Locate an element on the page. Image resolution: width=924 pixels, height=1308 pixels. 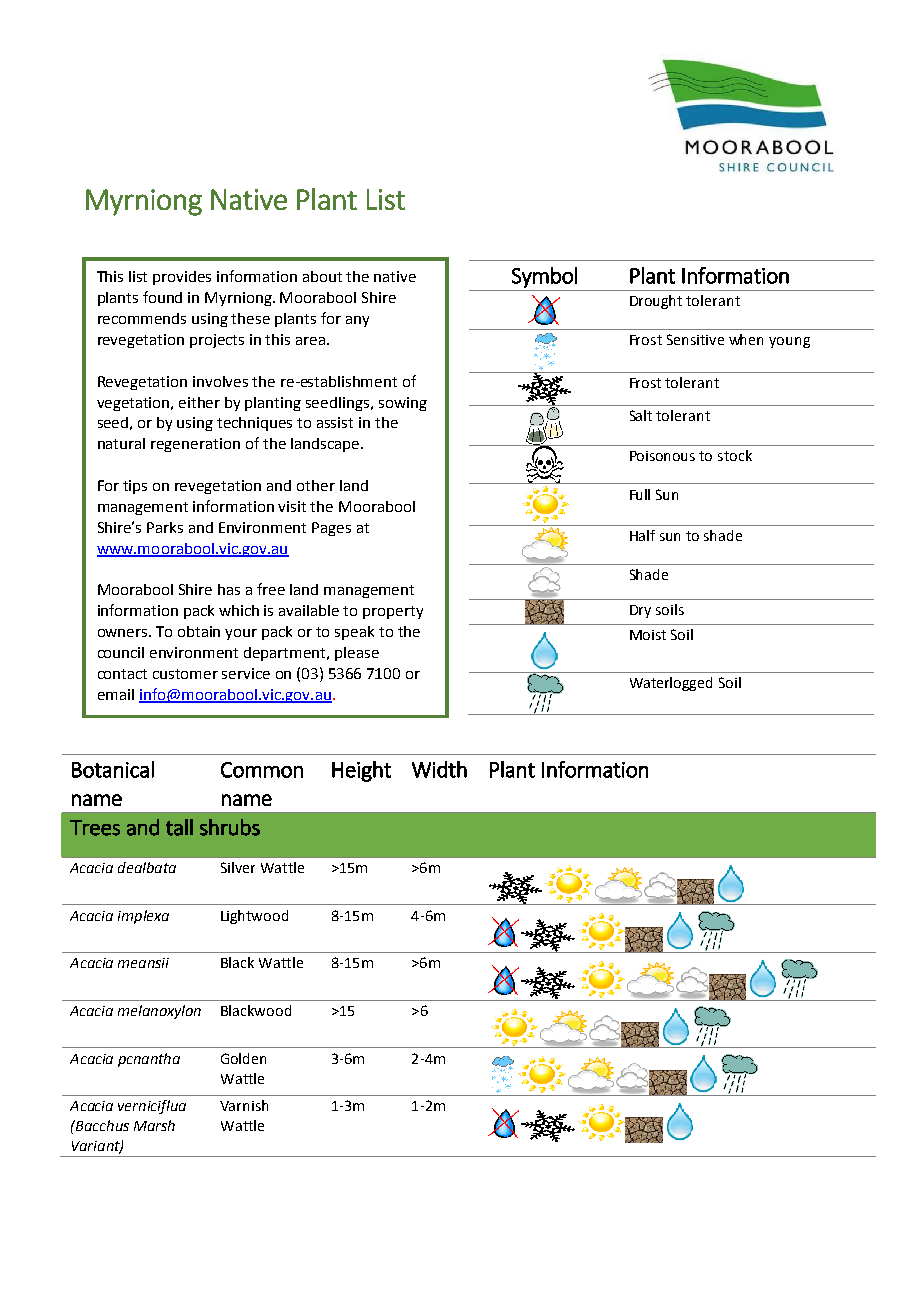
any is located at coordinates (357, 321).
